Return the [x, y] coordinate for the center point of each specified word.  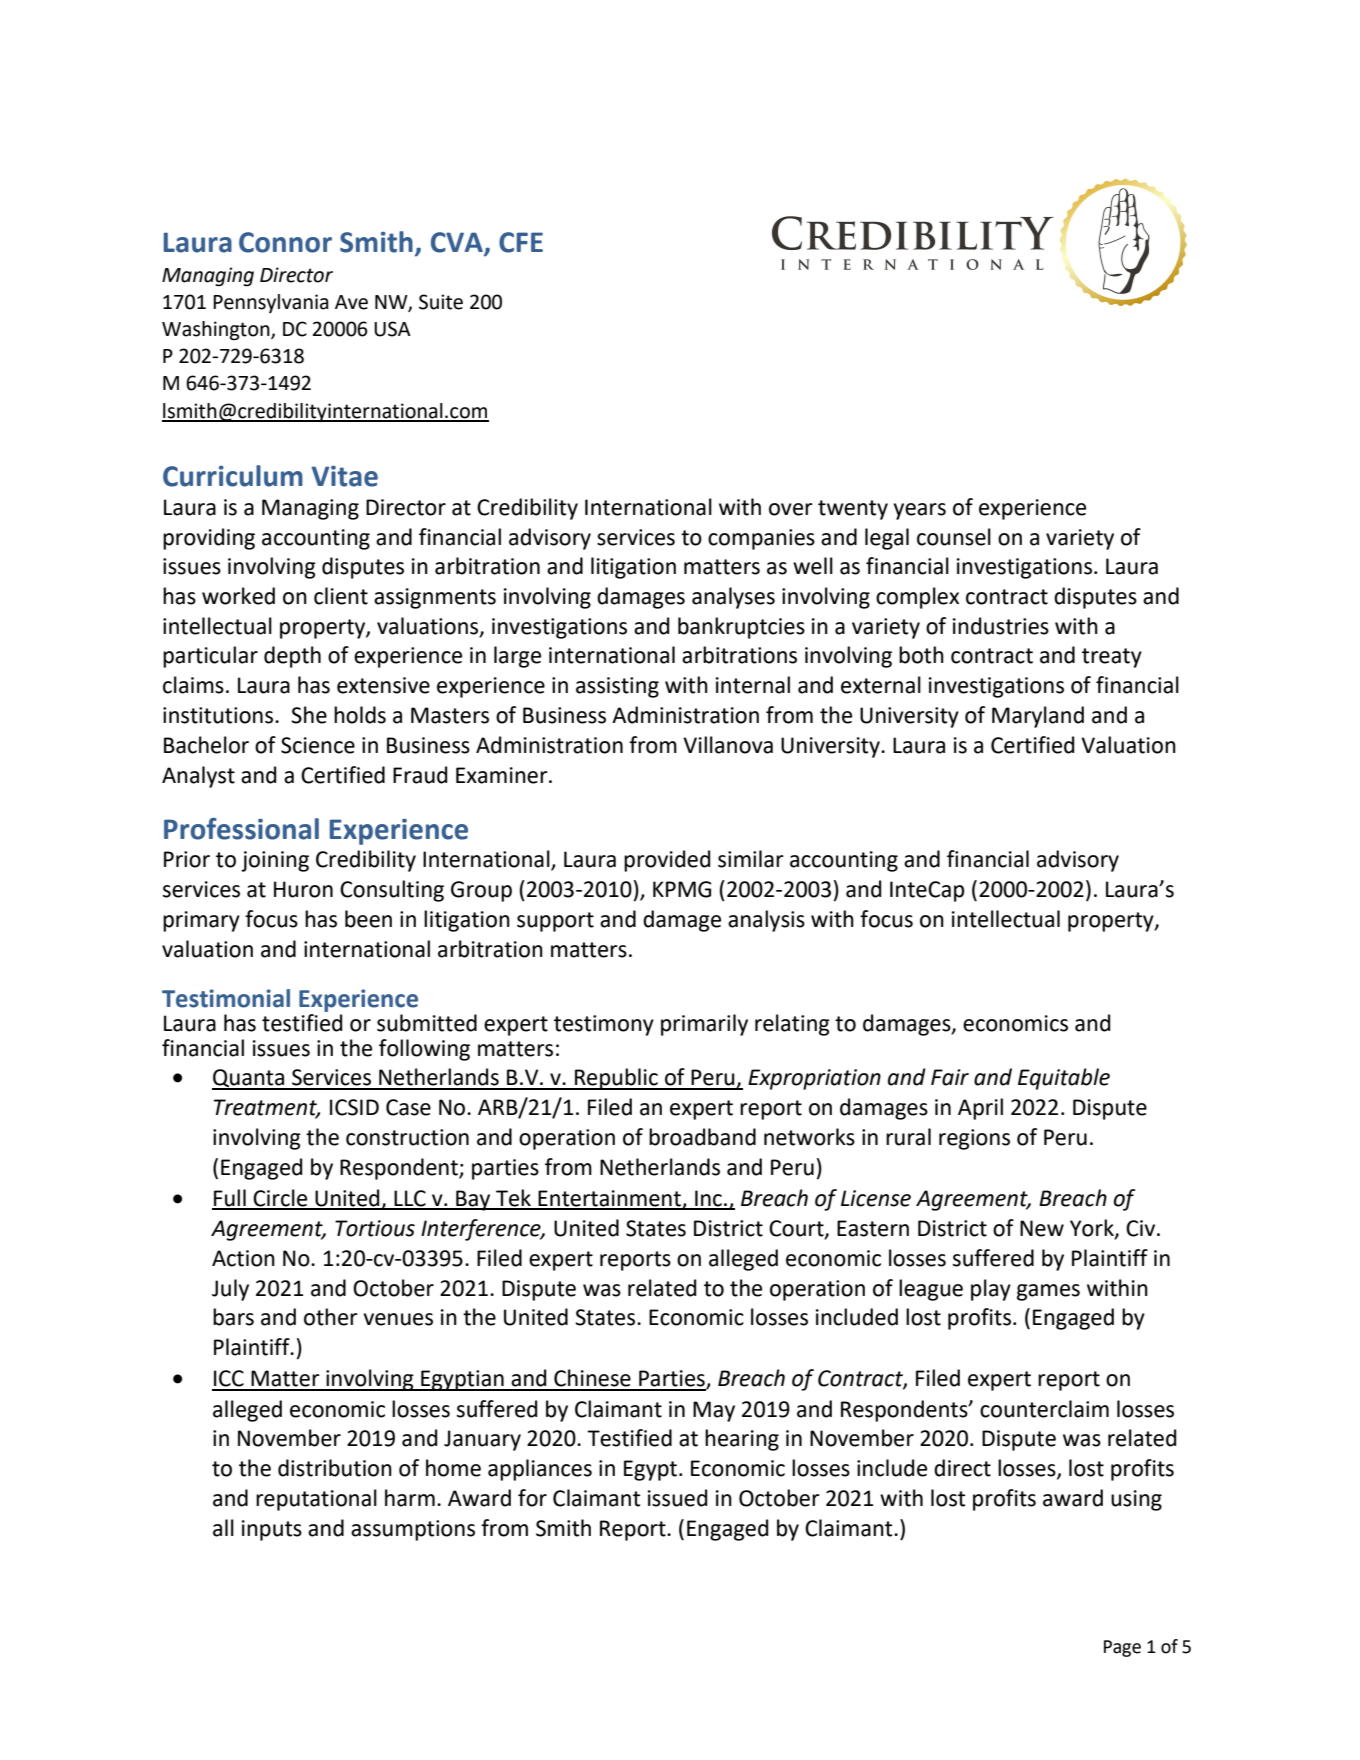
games [1048, 1292]
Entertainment [610, 1199]
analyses [733, 598]
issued [677, 1498]
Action [243, 1258]
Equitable [1064, 1079]
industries [1001, 626]
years [919, 511]
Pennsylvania [271, 303]
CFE [521, 242]
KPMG [682, 889]
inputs [272, 1530]
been [368, 919]
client [341, 596]
